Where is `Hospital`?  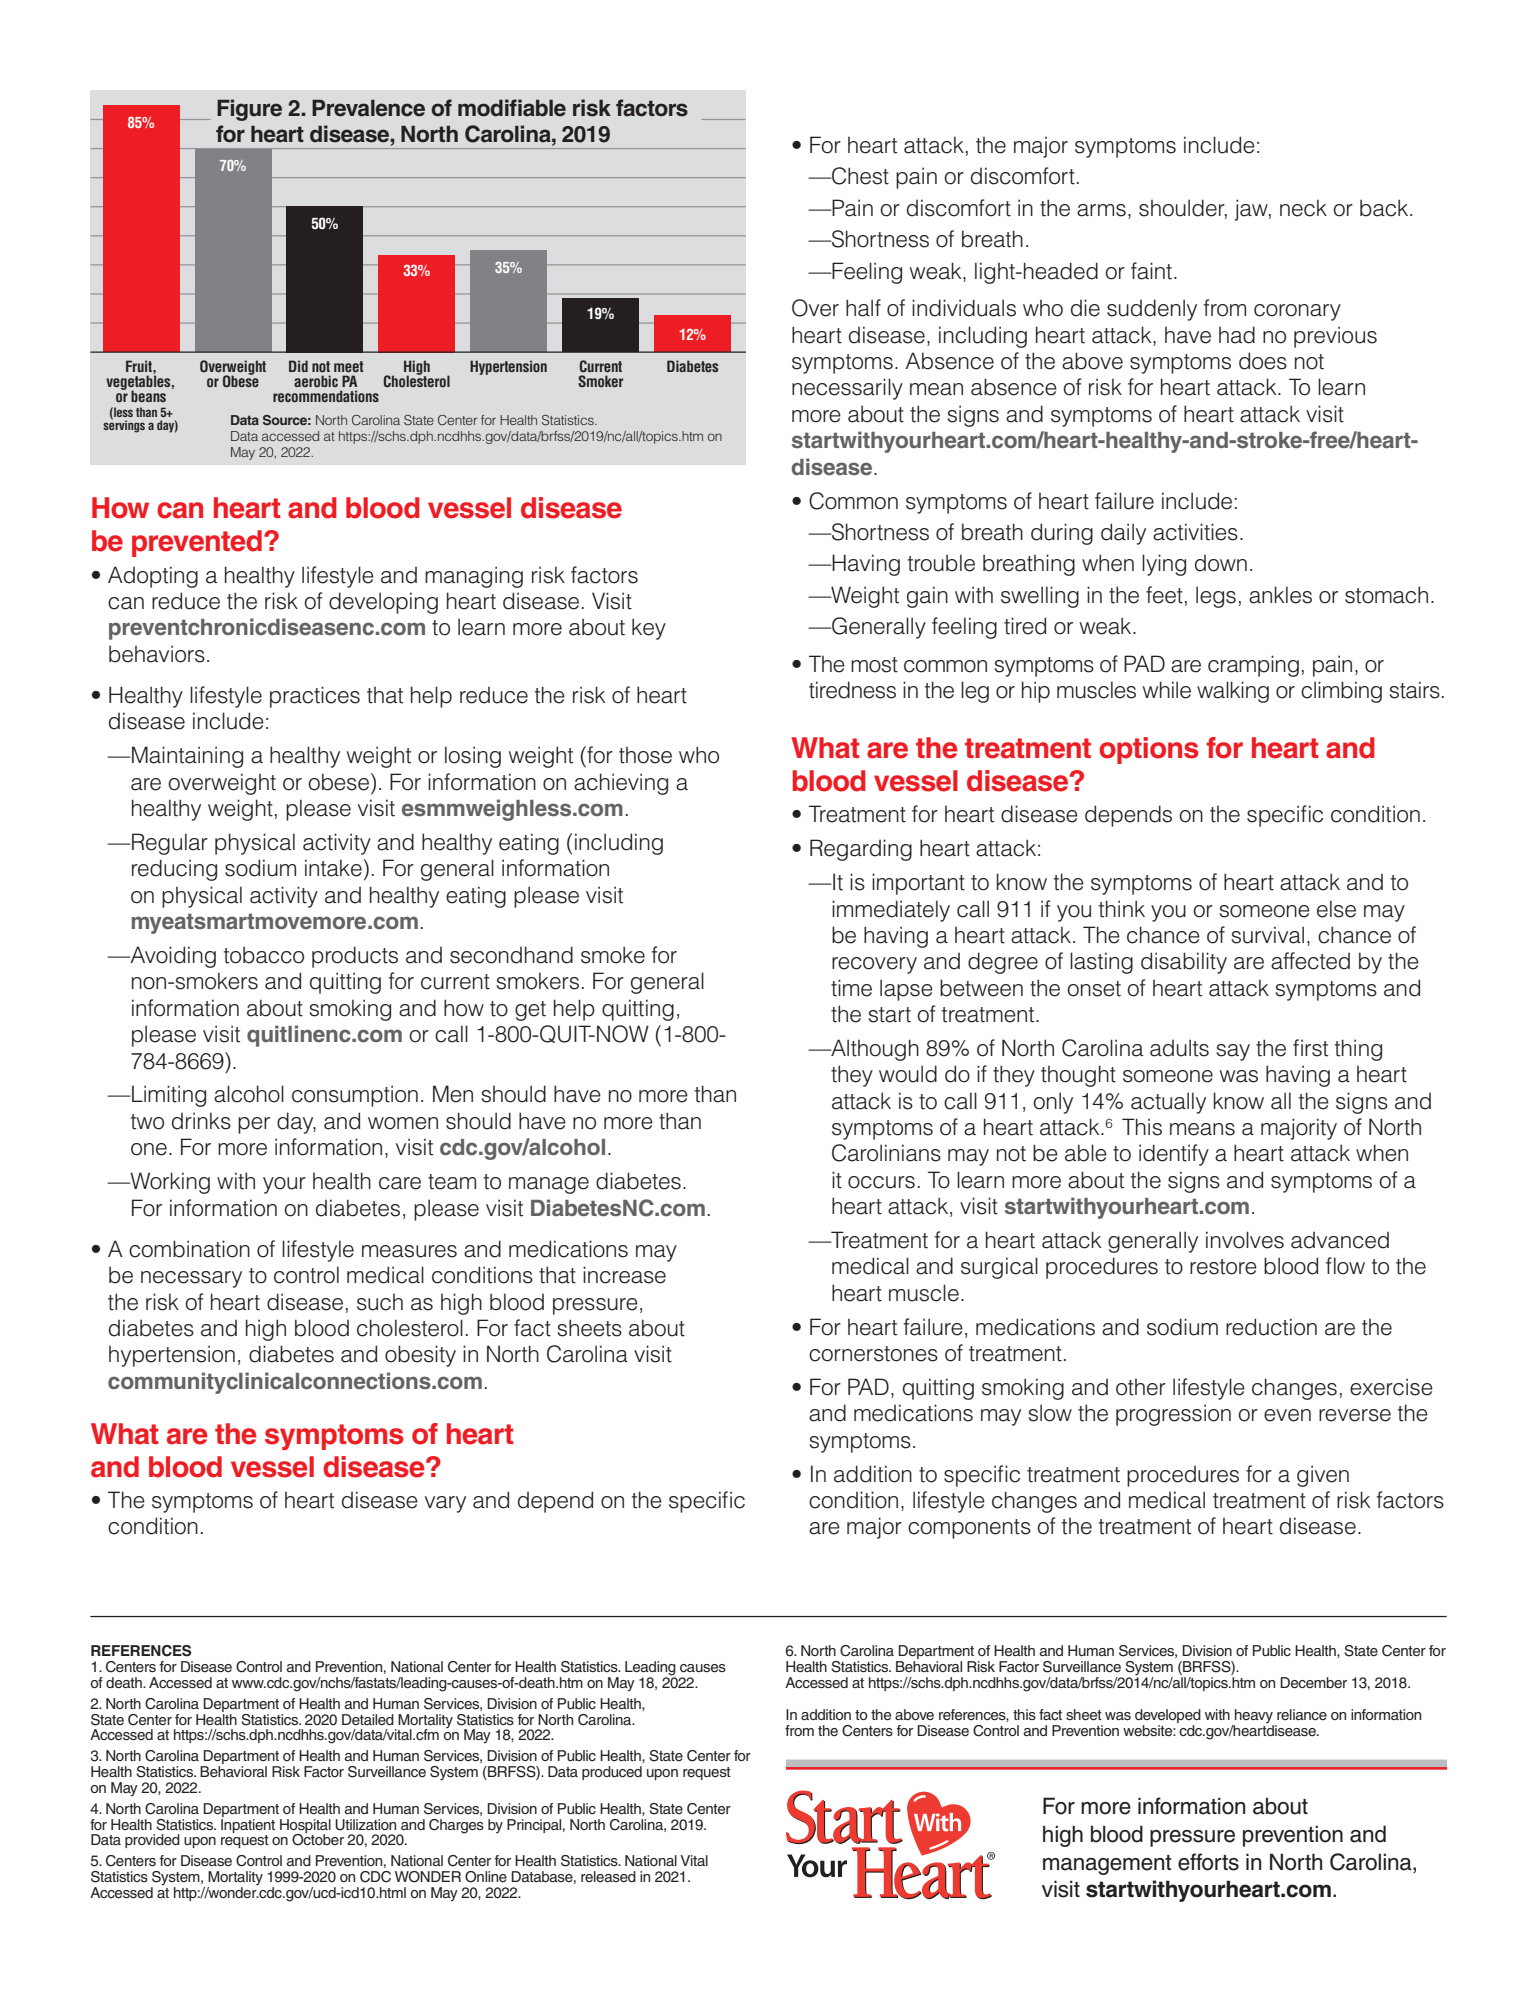 Hospital is located at coordinates (305, 1827).
